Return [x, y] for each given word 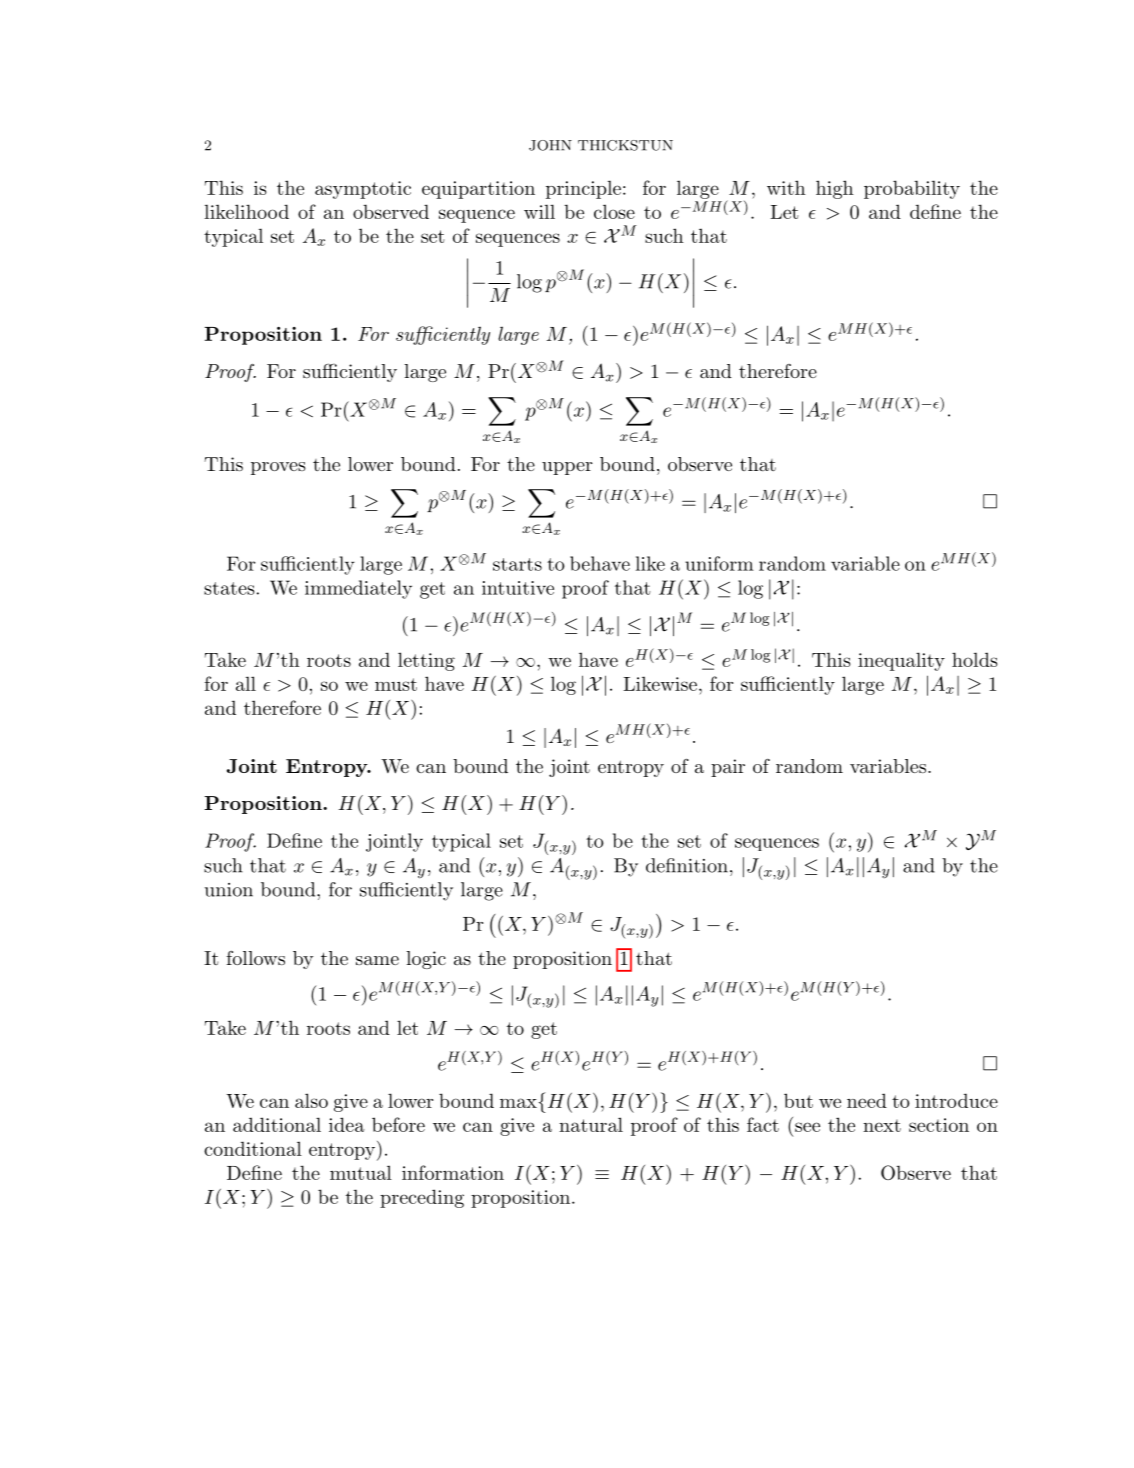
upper [567, 468]
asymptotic [363, 190]
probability [912, 189]
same [377, 960]
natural [591, 1124]
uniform [719, 563]
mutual [361, 1172]
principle [583, 189]
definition [687, 865]
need [867, 1100]
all [246, 683]
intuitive [518, 588]
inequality [901, 661]
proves [278, 468]
